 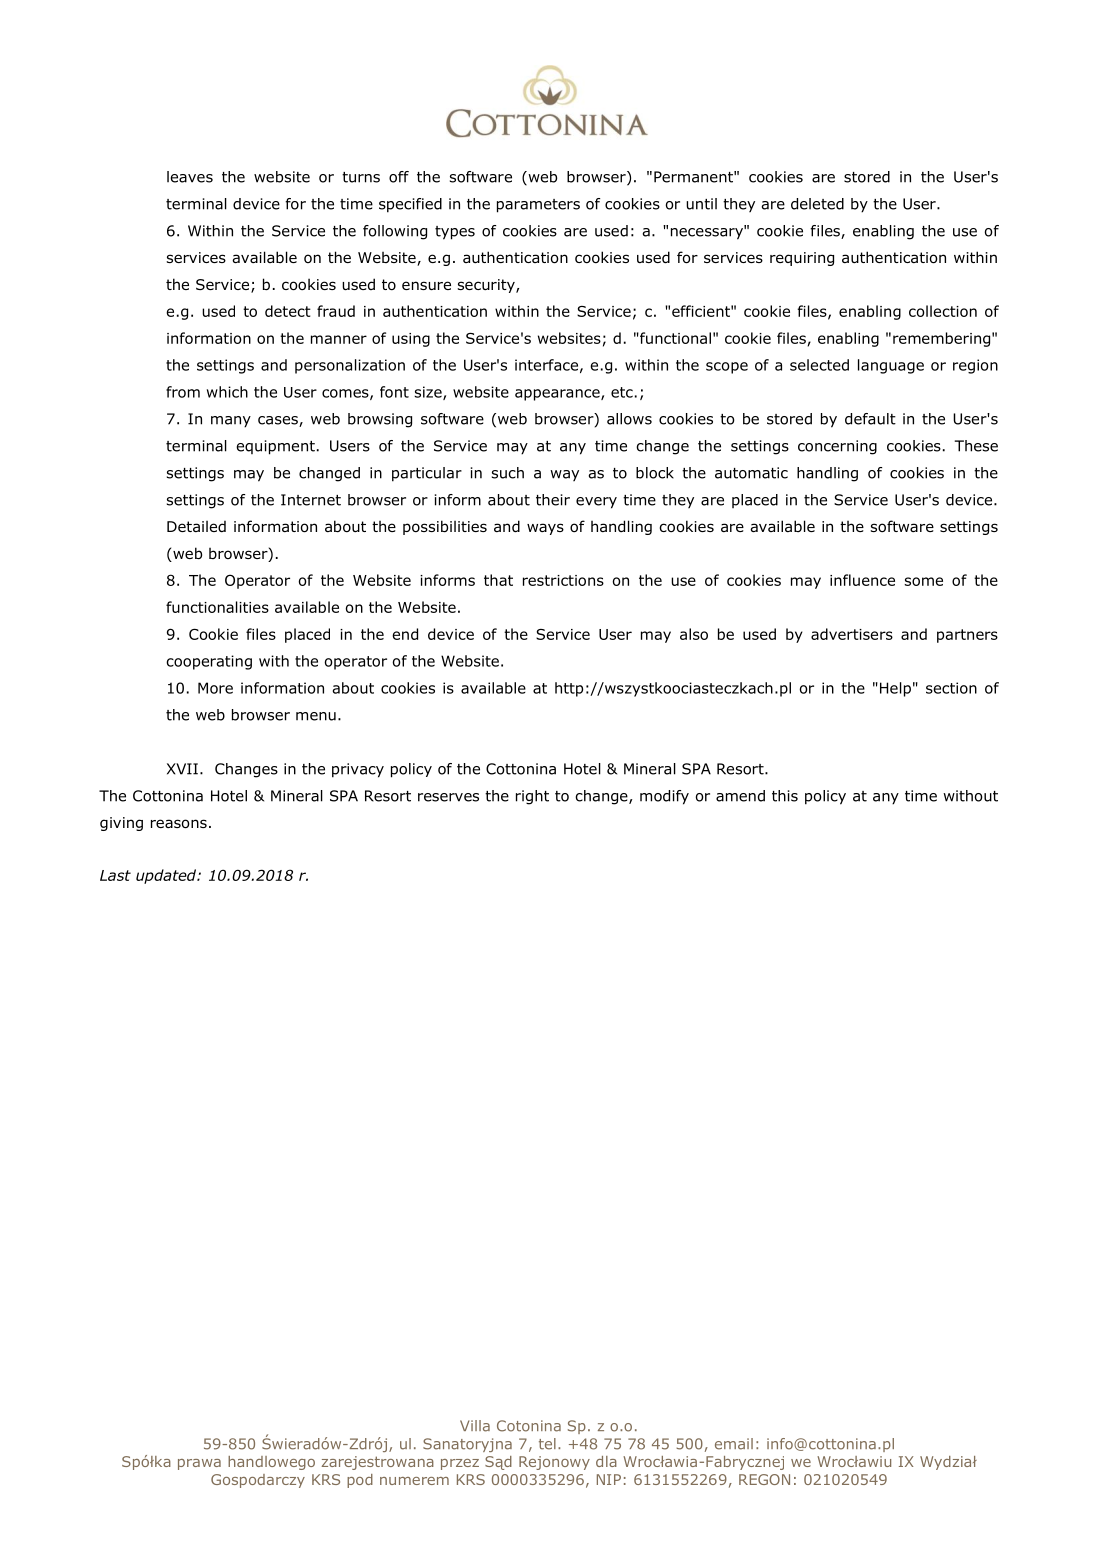 What do you see at coordinates (231, 422) in the screenshot?
I see `many` at bounding box center [231, 422].
